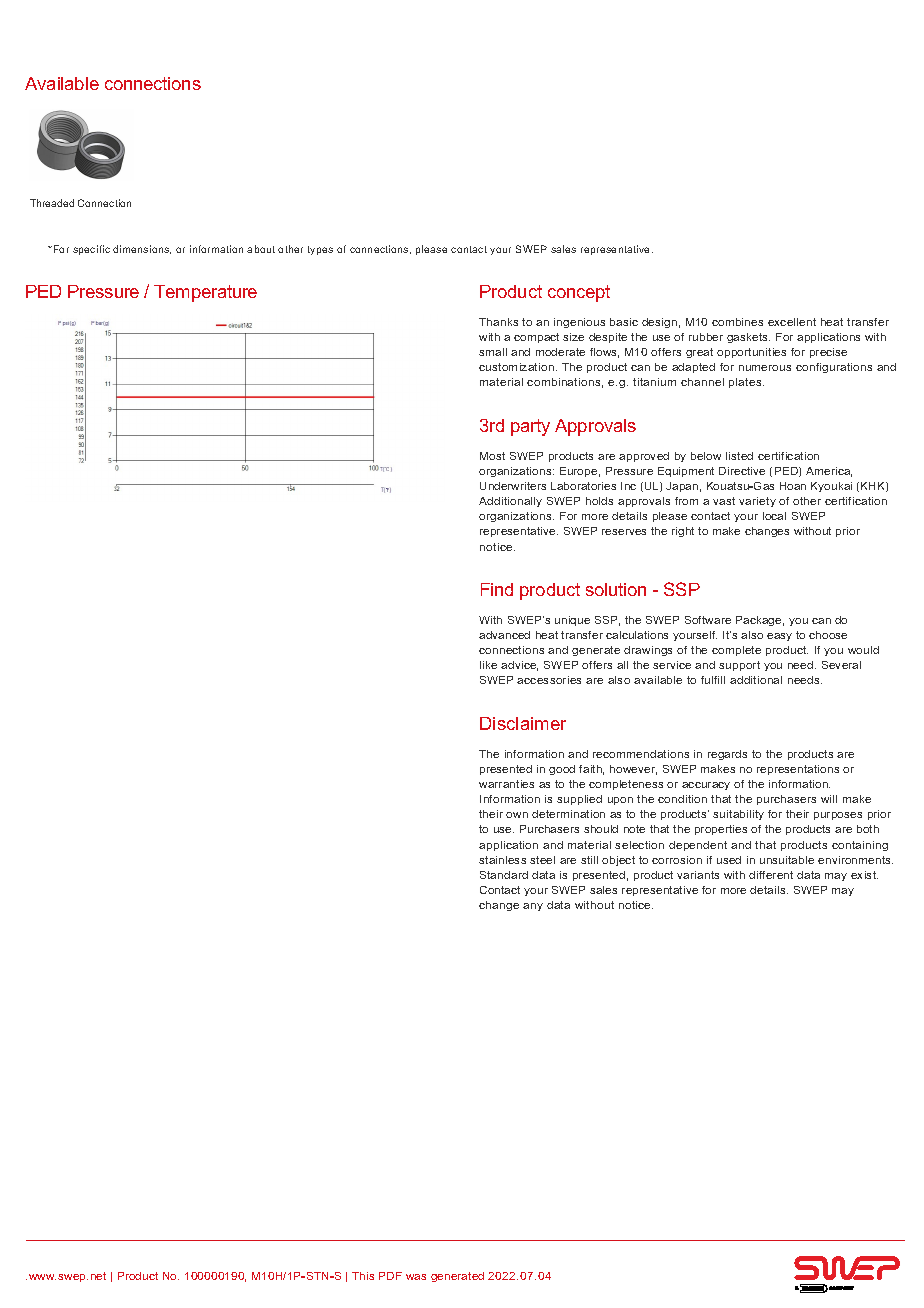  Describe the element at coordinates (523, 723) in the image. I see `Disclaimer` at that location.
